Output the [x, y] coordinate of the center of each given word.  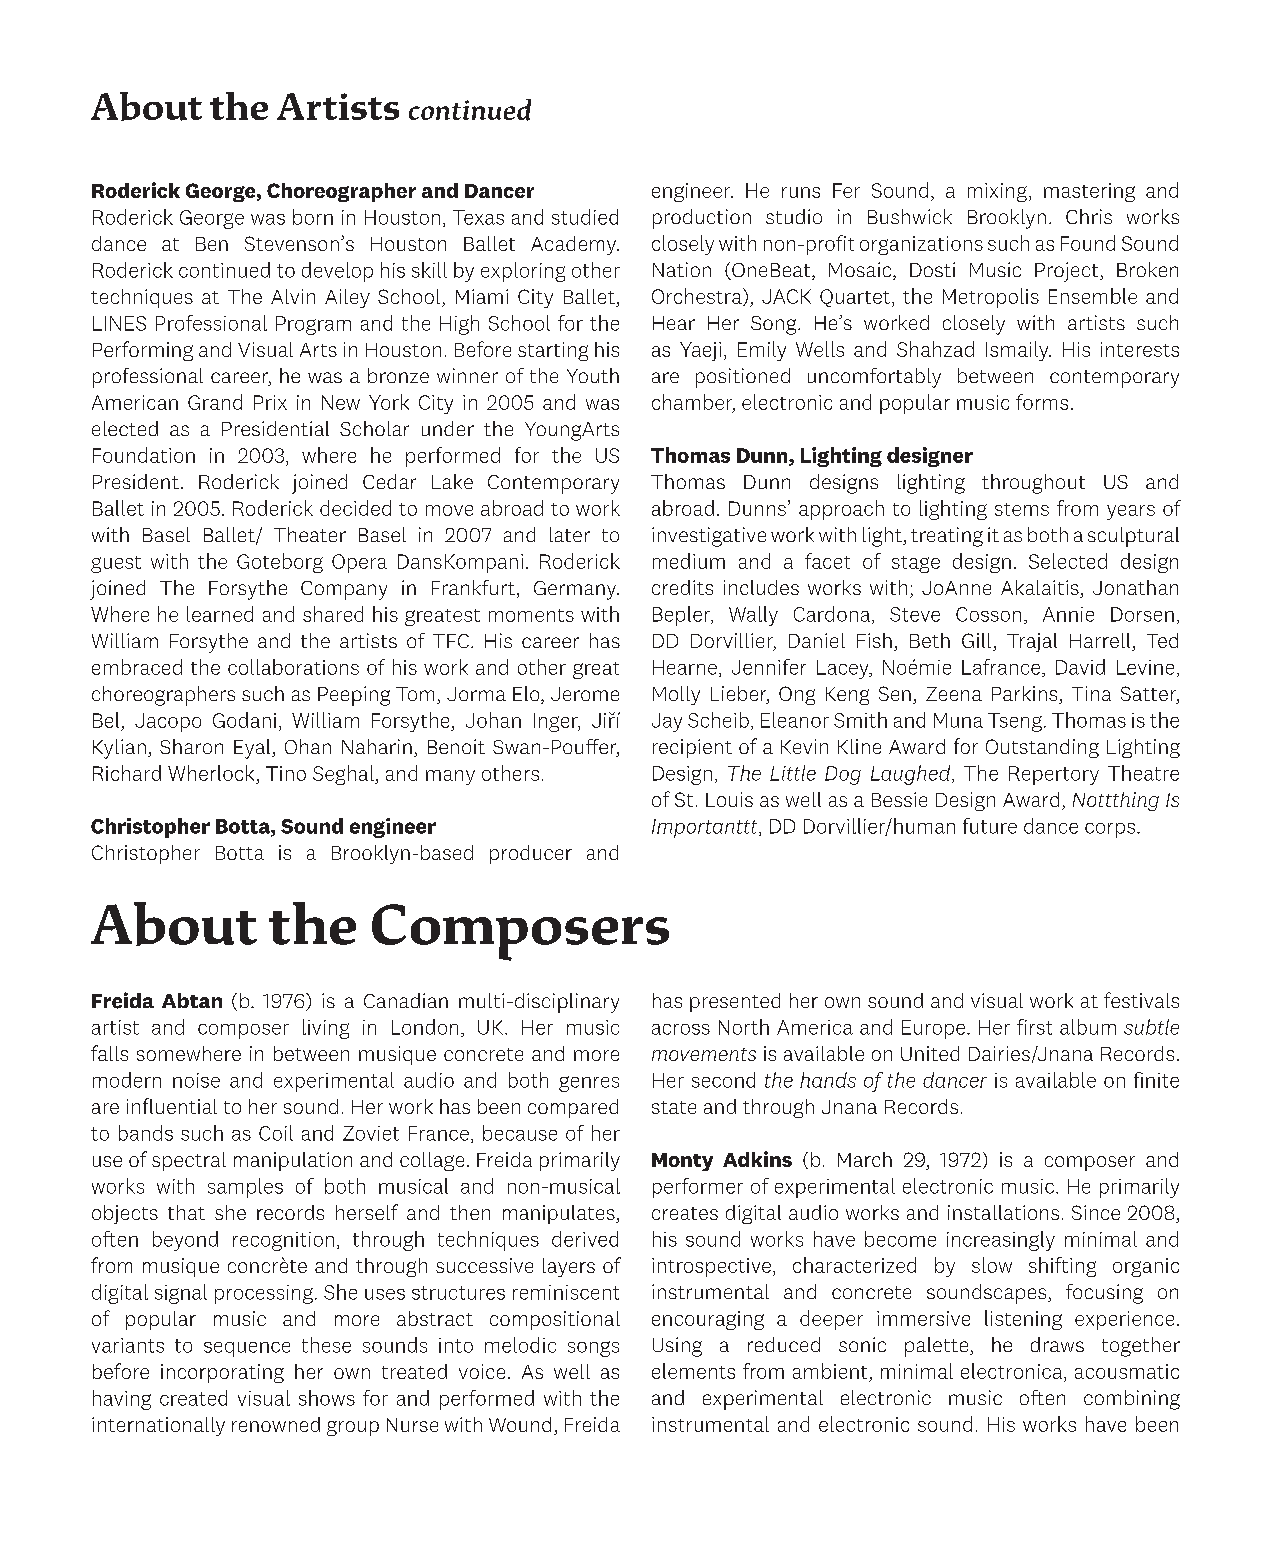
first [1034, 1027]
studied [585, 217]
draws [1057, 1344]
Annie [1068, 614]
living [326, 1029]
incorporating [222, 1373]
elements [693, 1371]
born [313, 217]
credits [682, 587]
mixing [997, 192]
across [681, 1029]
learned [220, 614]
